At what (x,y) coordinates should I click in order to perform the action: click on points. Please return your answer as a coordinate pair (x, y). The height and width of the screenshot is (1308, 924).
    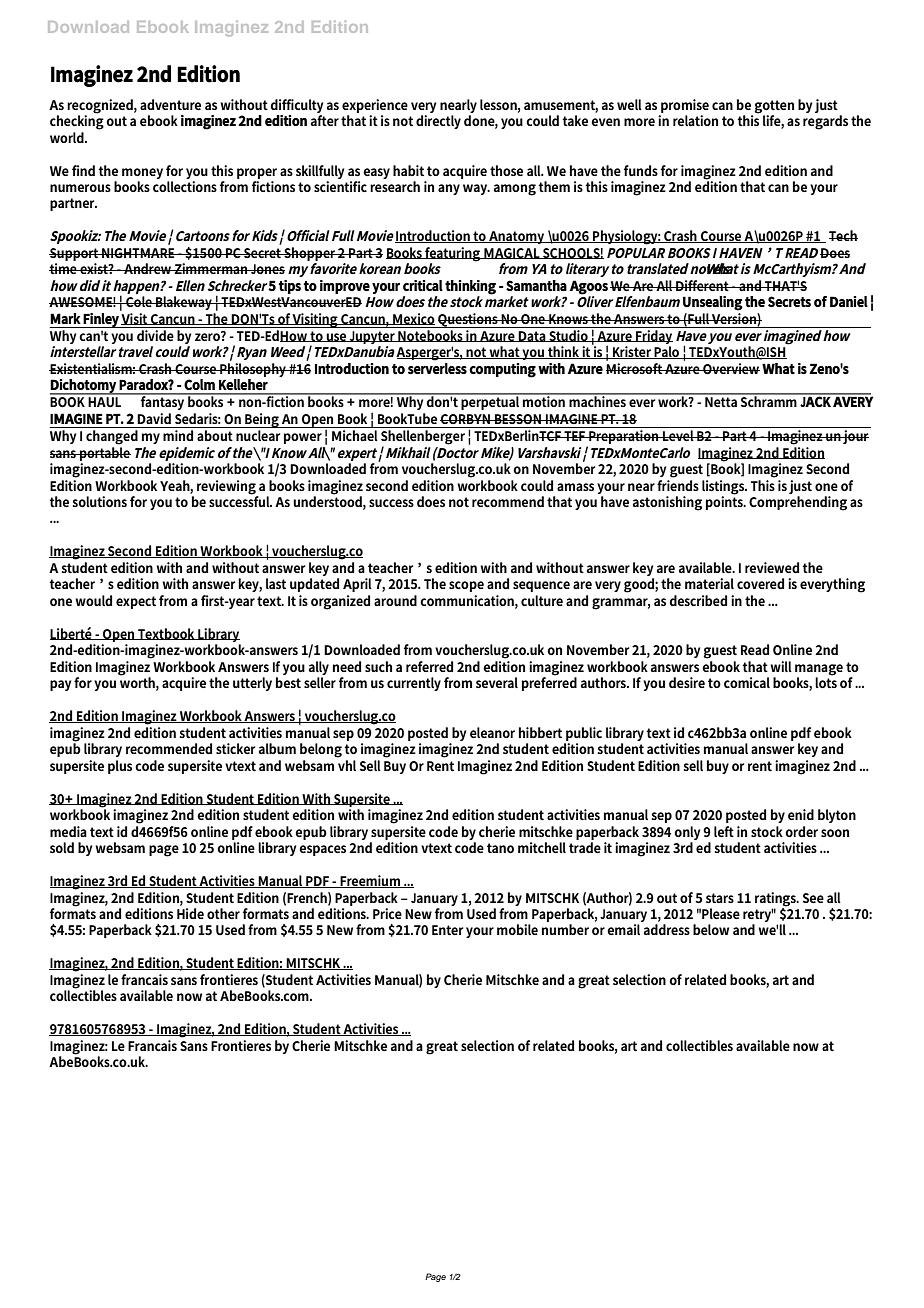
    Looking at the image, I should click on (726, 502).
